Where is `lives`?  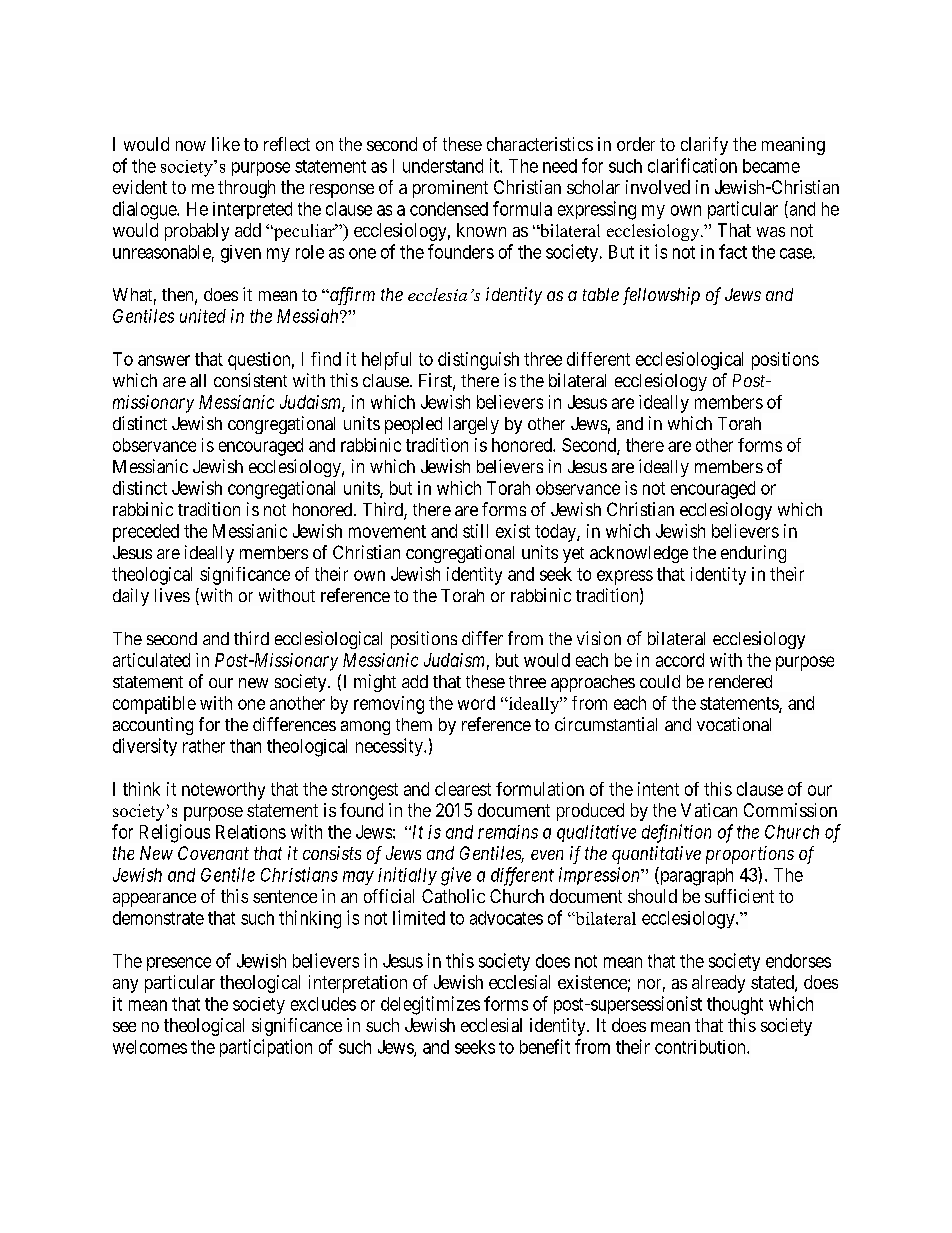
lives is located at coordinates (172, 595).
